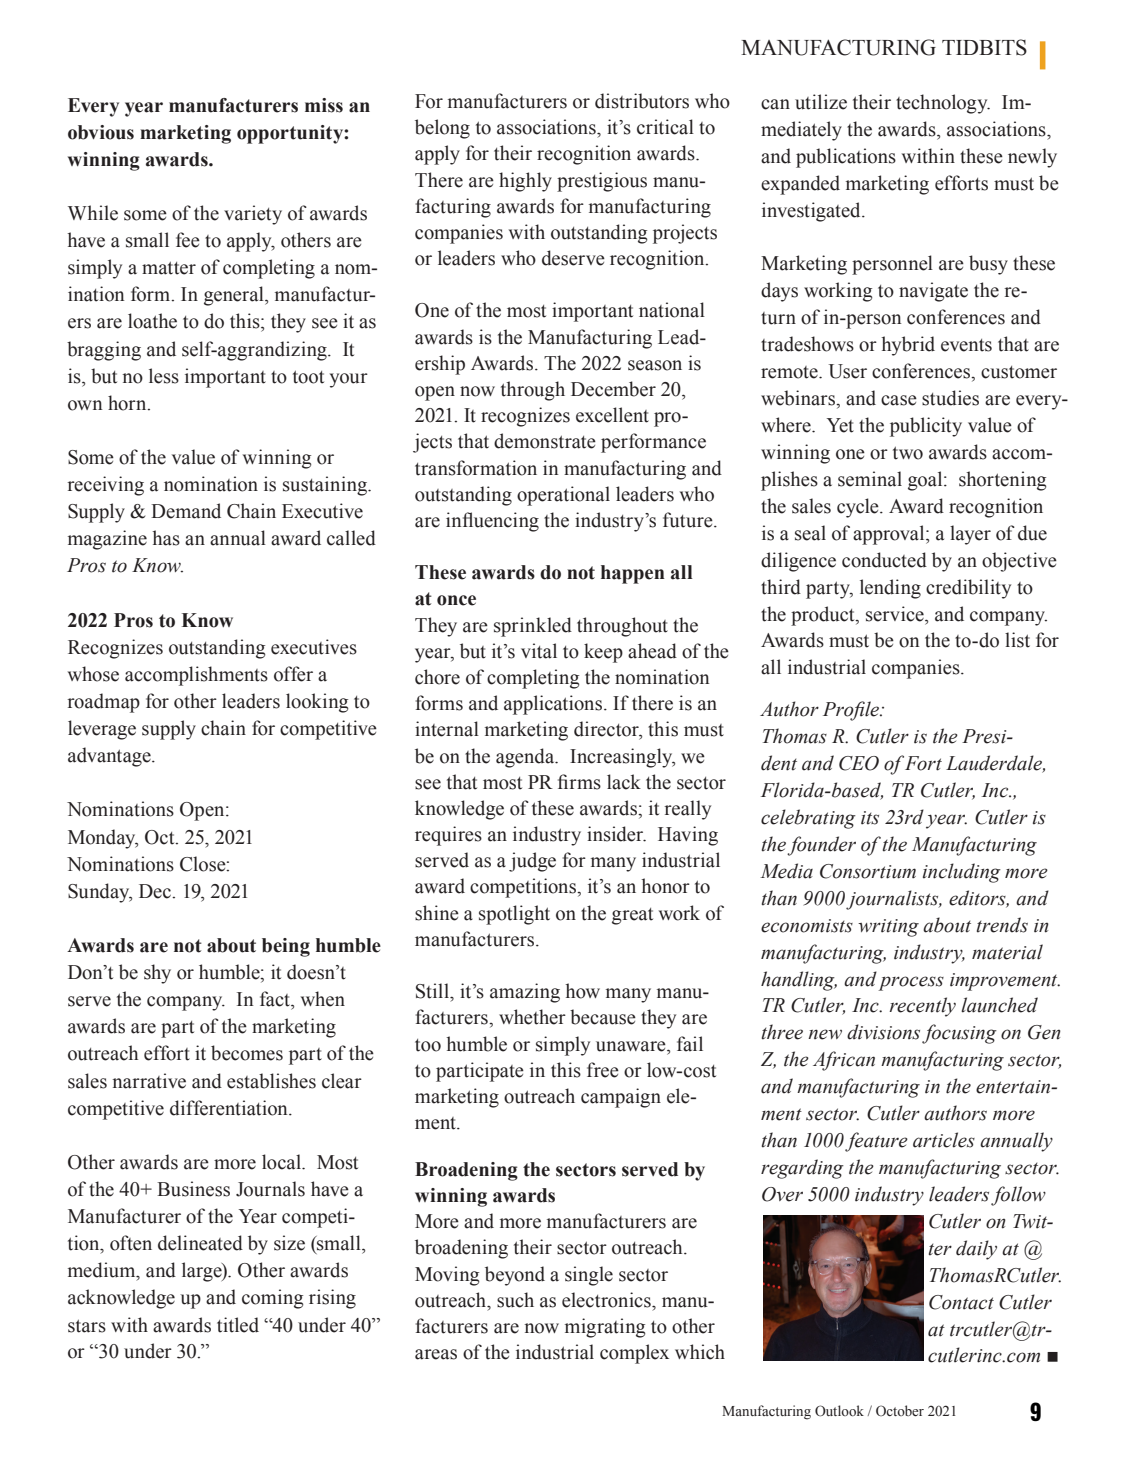 The width and height of the screenshot is (1145, 1481). Describe the element at coordinates (514, 915) in the screenshot. I see `spotlight` at that location.
